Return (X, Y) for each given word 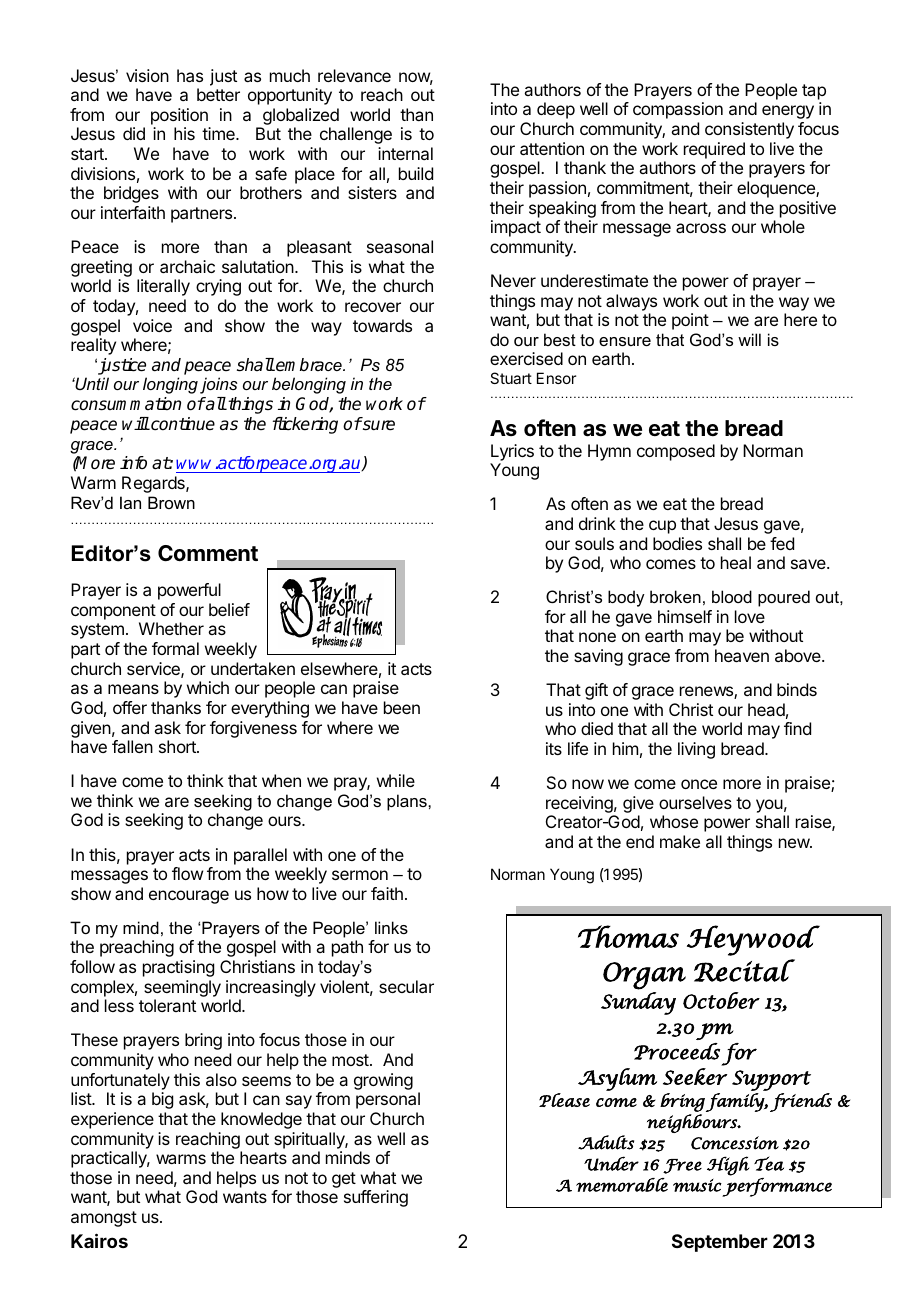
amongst (104, 1219)
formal (175, 648)
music (697, 1185)
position (179, 116)
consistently (749, 130)
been (402, 707)
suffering (376, 1198)
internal (405, 153)
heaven (742, 655)
